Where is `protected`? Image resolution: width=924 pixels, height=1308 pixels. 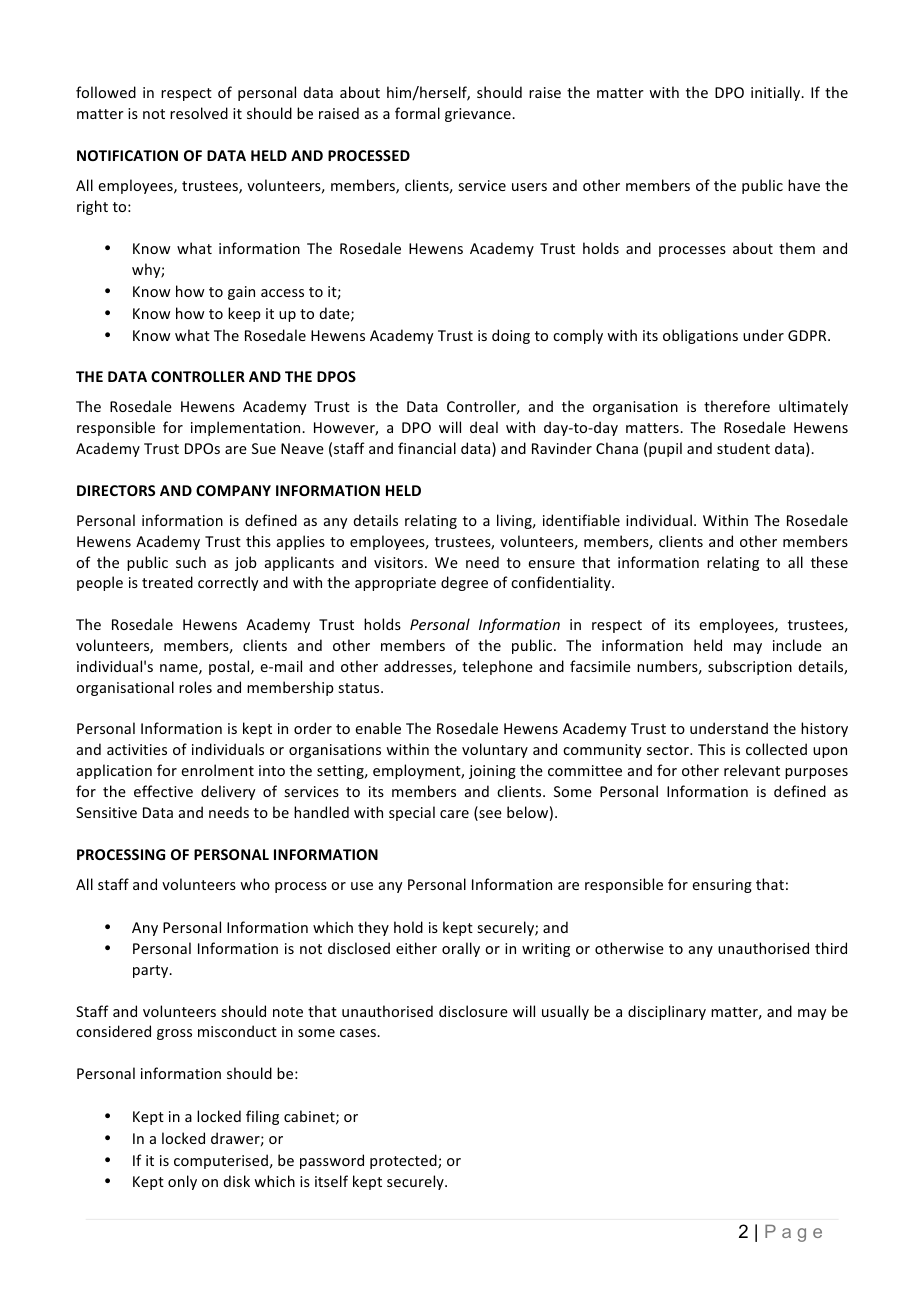 protected is located at coordinates (404, 1161).
